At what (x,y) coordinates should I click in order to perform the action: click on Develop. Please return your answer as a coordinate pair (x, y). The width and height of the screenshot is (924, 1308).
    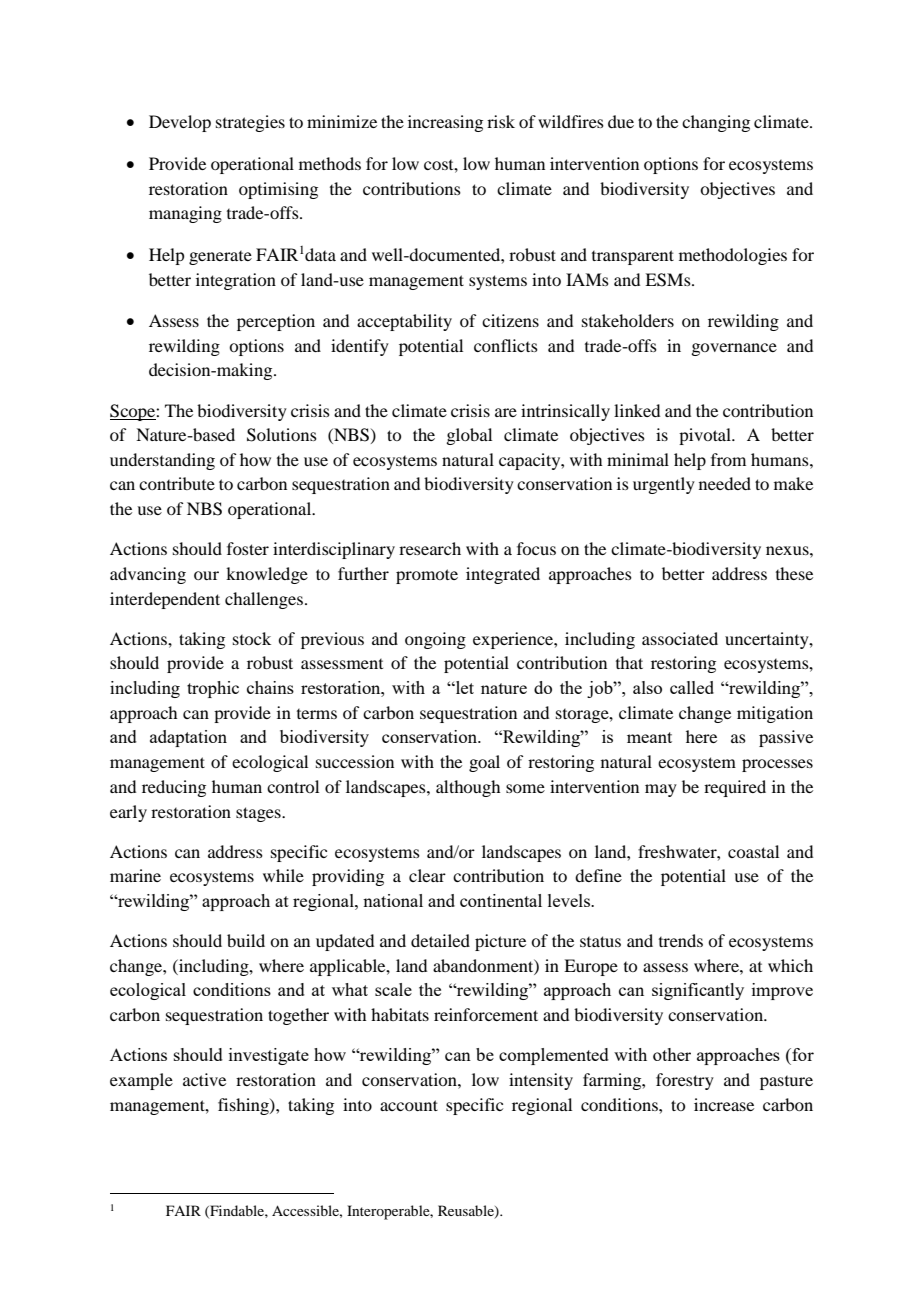
    Looking at the image, I should click on (180, 123).
